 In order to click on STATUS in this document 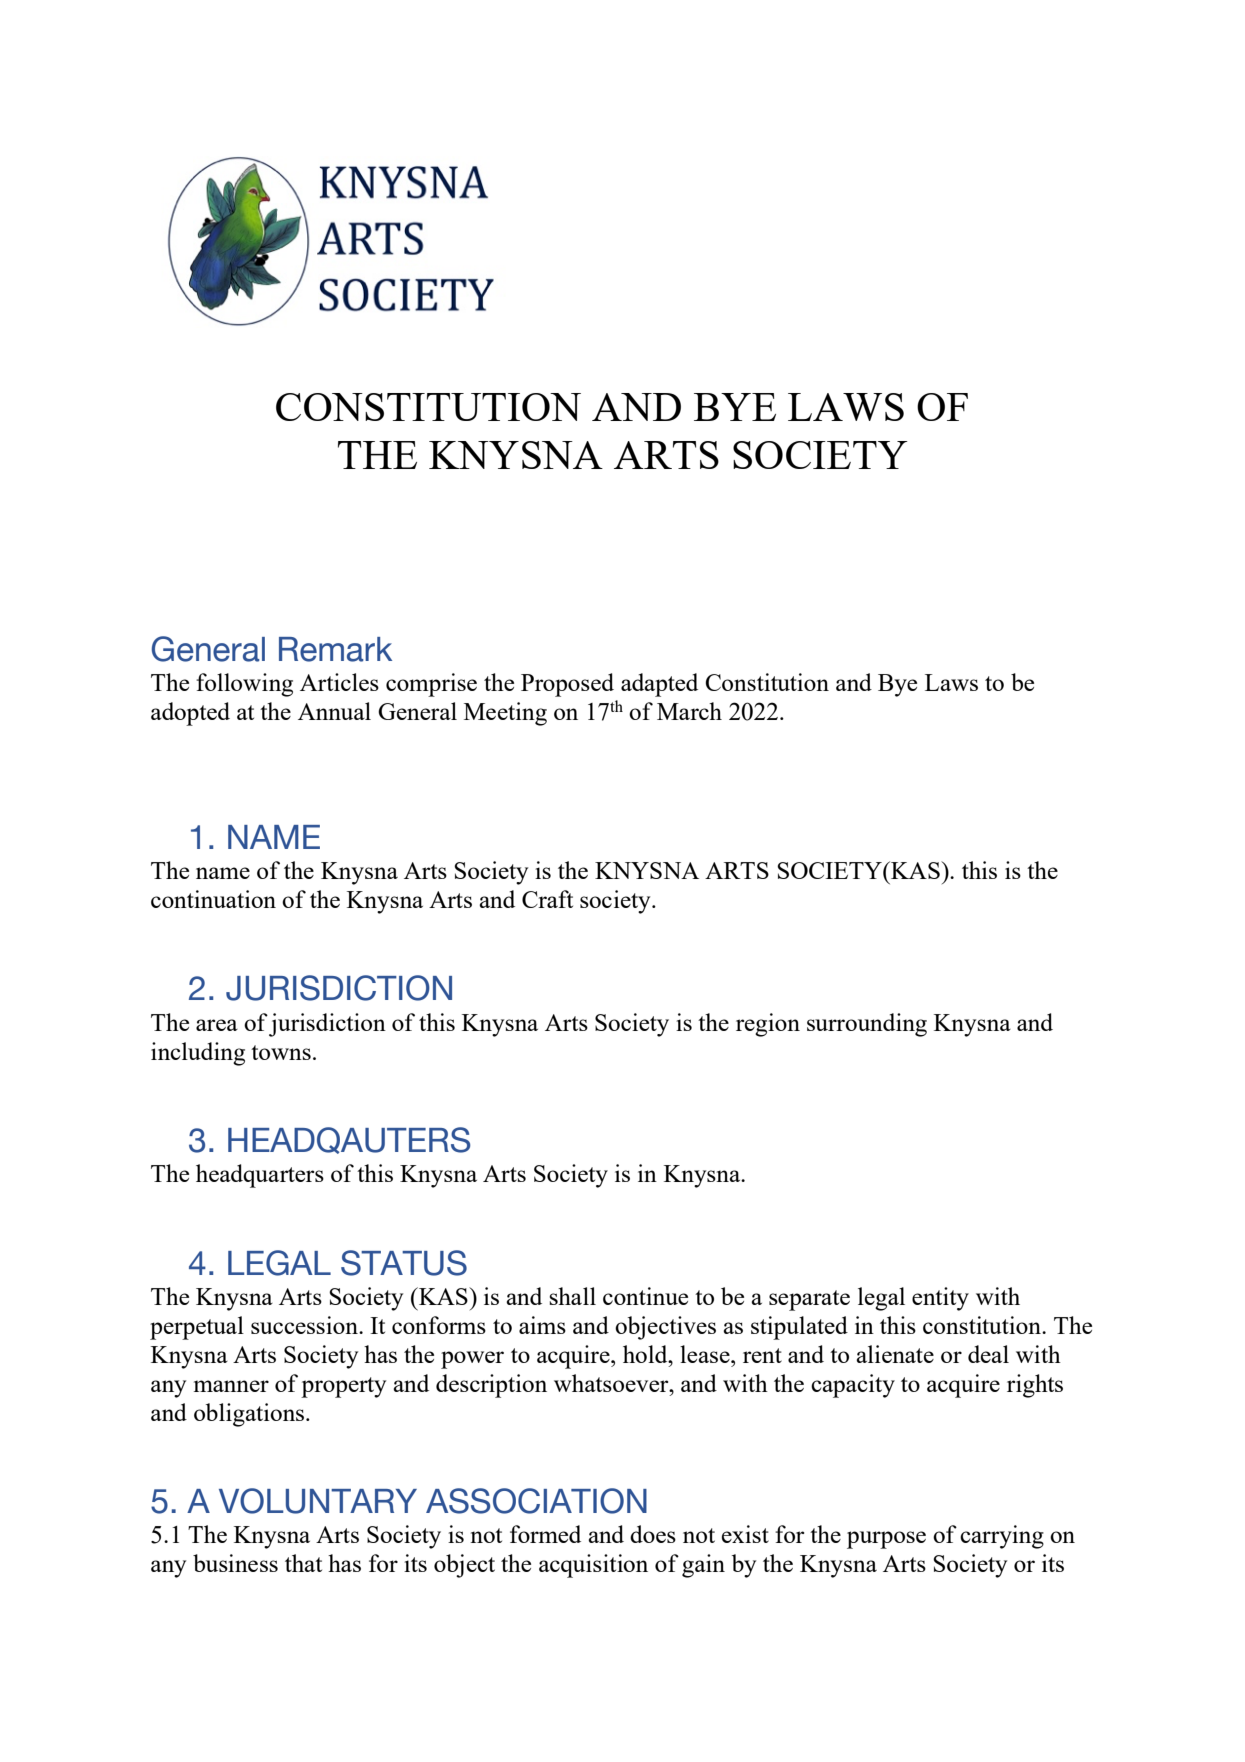, I will do `click(404, 1263)`.
